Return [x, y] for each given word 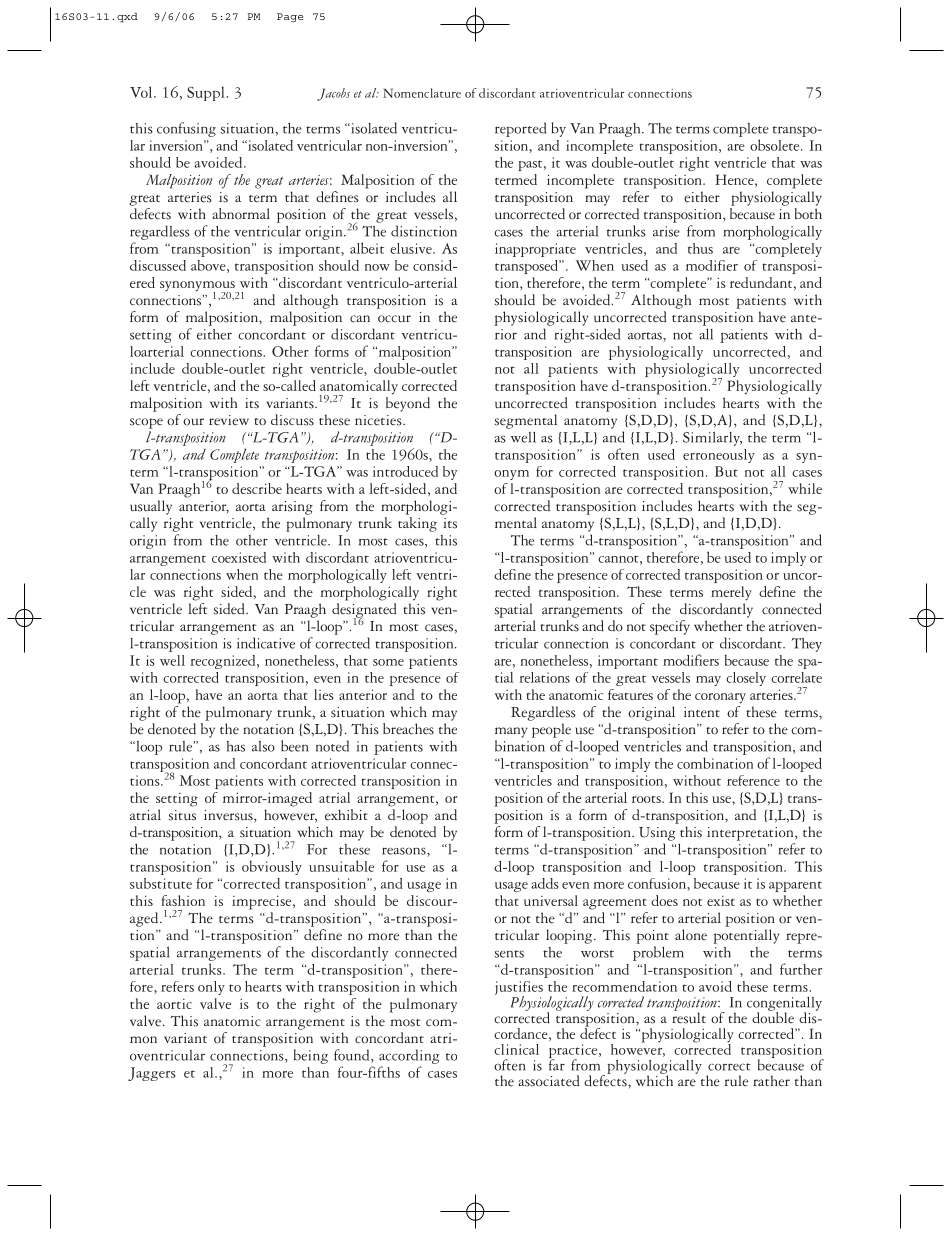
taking [417, 524]
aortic [174, 1004]
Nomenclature [422, 93]
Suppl [207, 93]
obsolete [776, 145]
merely [731, 593]
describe [257, 488]
